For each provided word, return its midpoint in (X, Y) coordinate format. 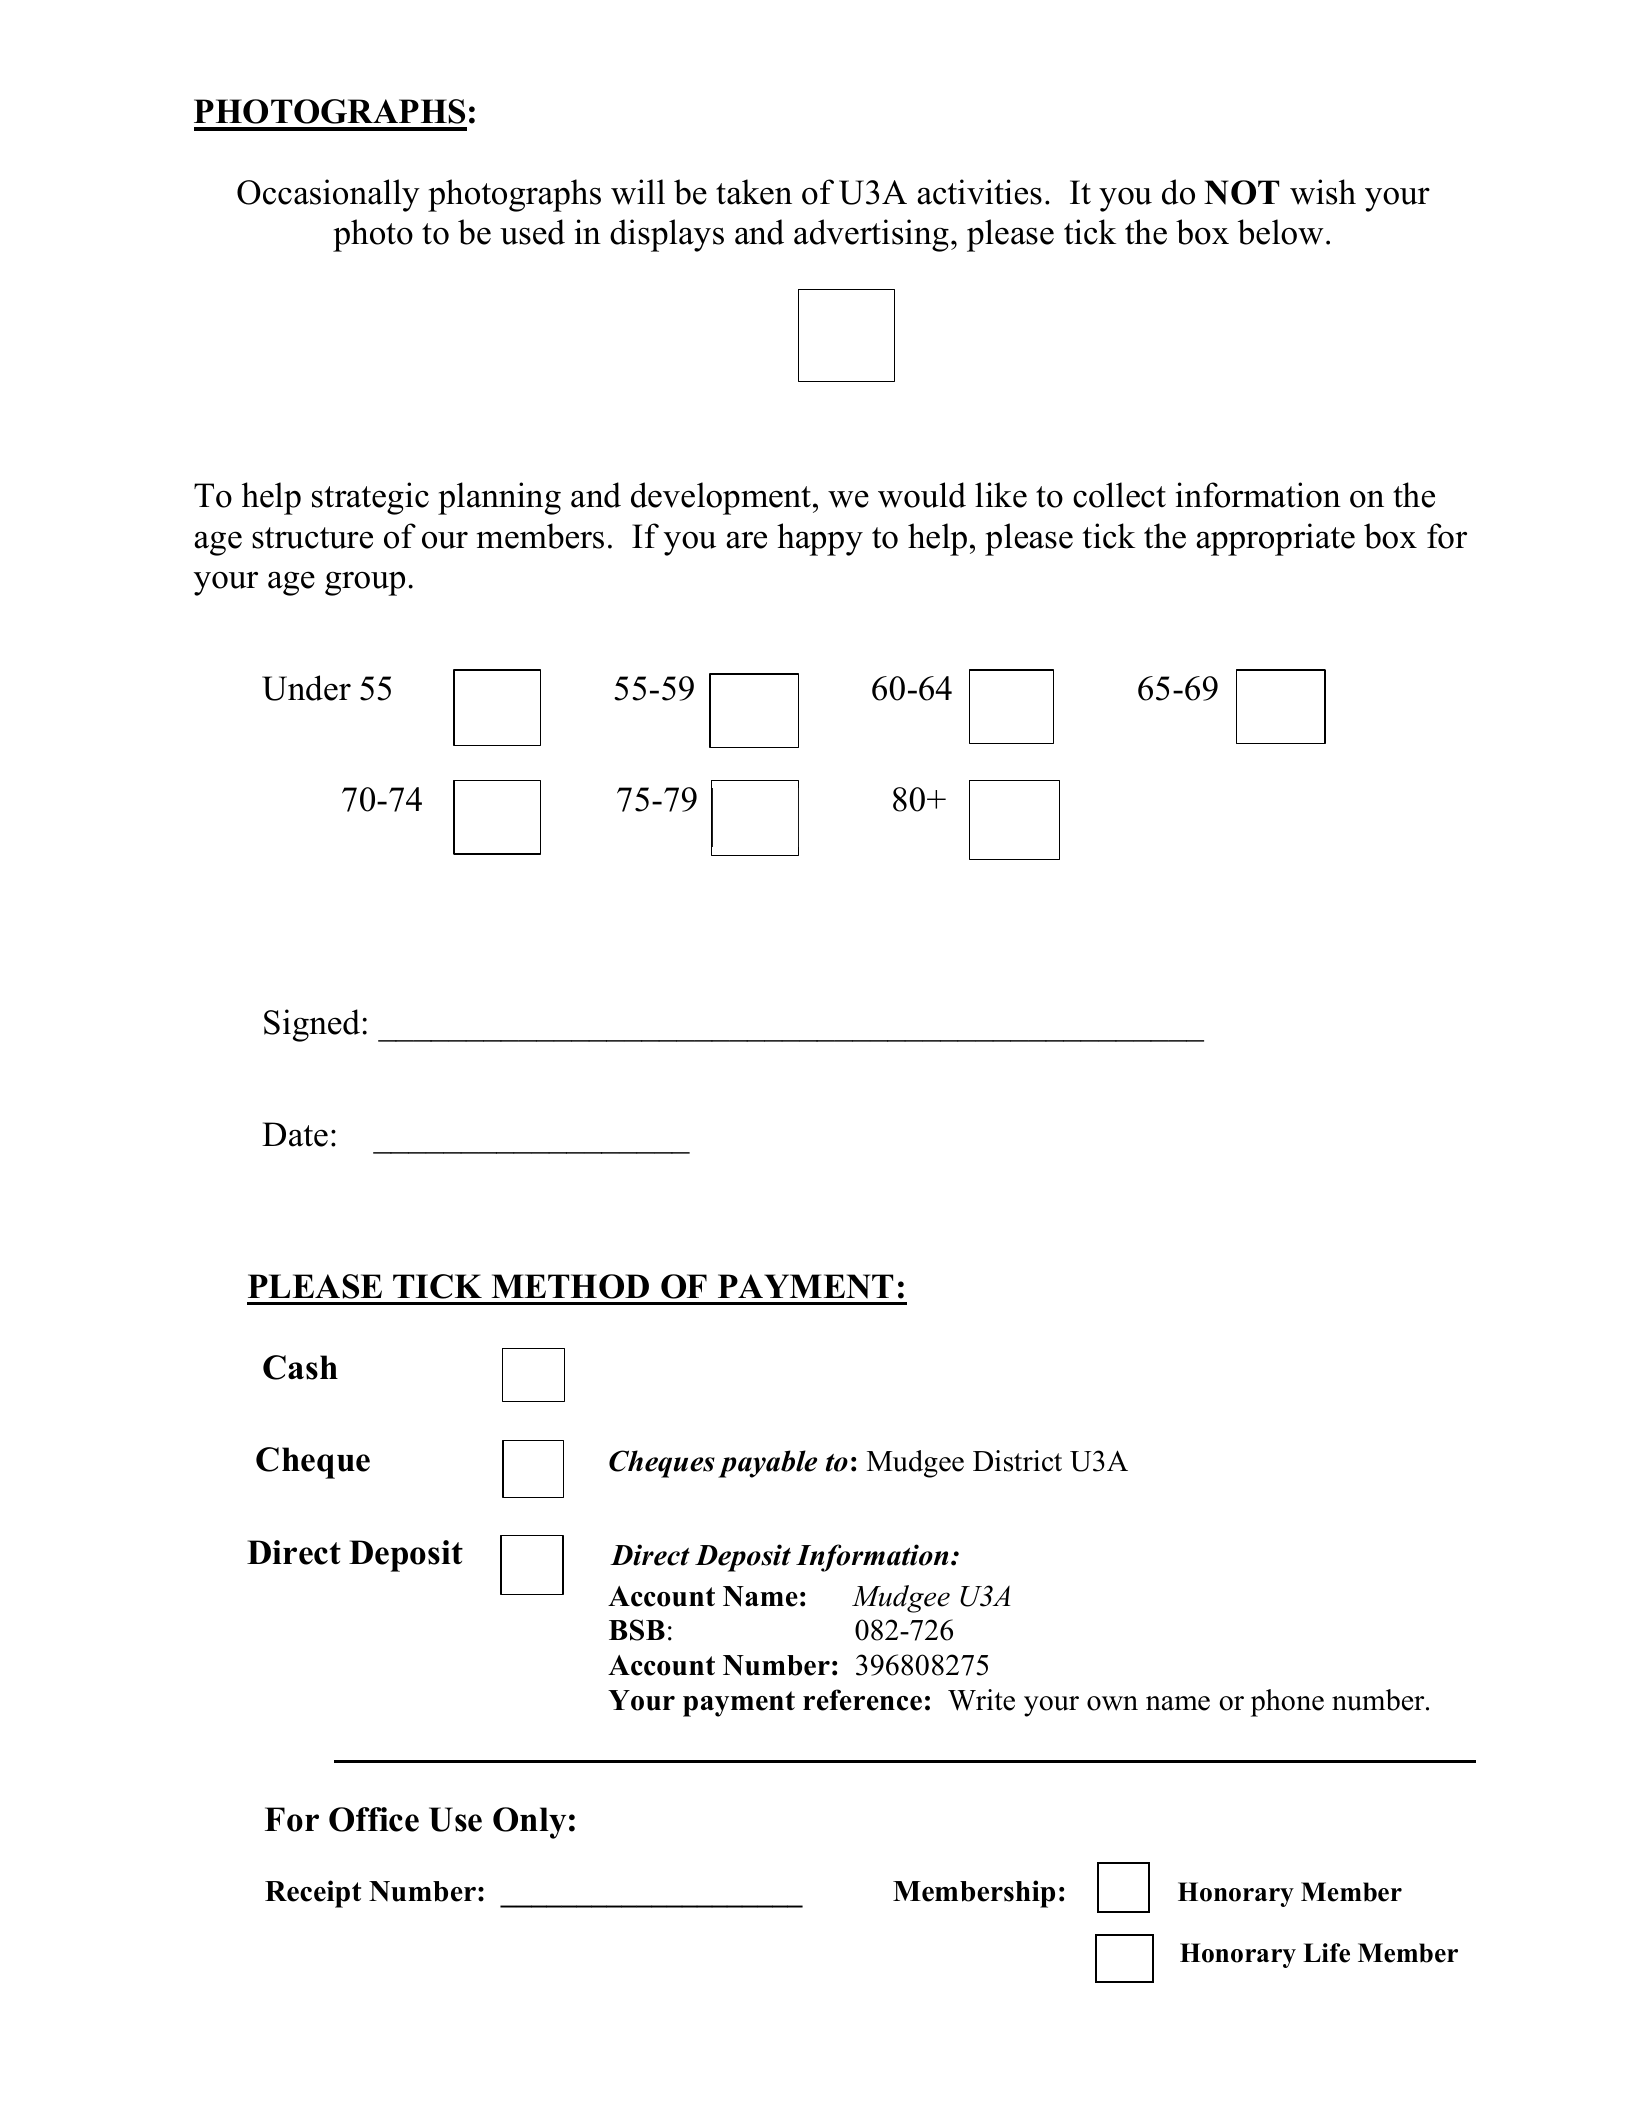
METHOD (570, 1286)
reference (862, 1700)
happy (820, 539)
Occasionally (328, 195)
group (365, 584)
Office (374, 1819)
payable (767, 1464)
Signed (312, 1025)
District (1017, 1461)
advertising (871, 235)
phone (1287, 1703)
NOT (1241, 192)
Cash (300, 1367)
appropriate (1275, 539)
